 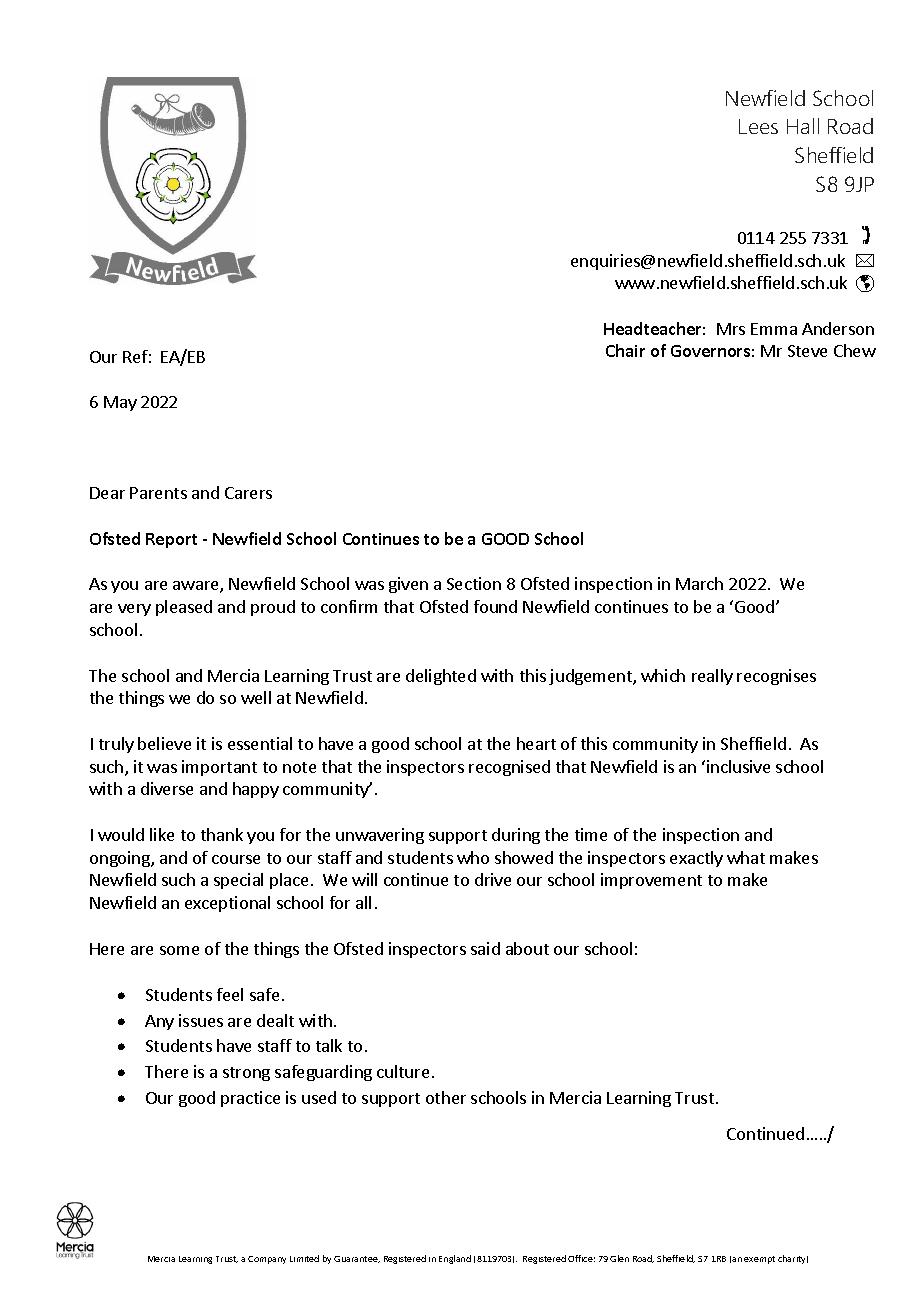 I want to click on Hall, so click(x=803, y=126).
